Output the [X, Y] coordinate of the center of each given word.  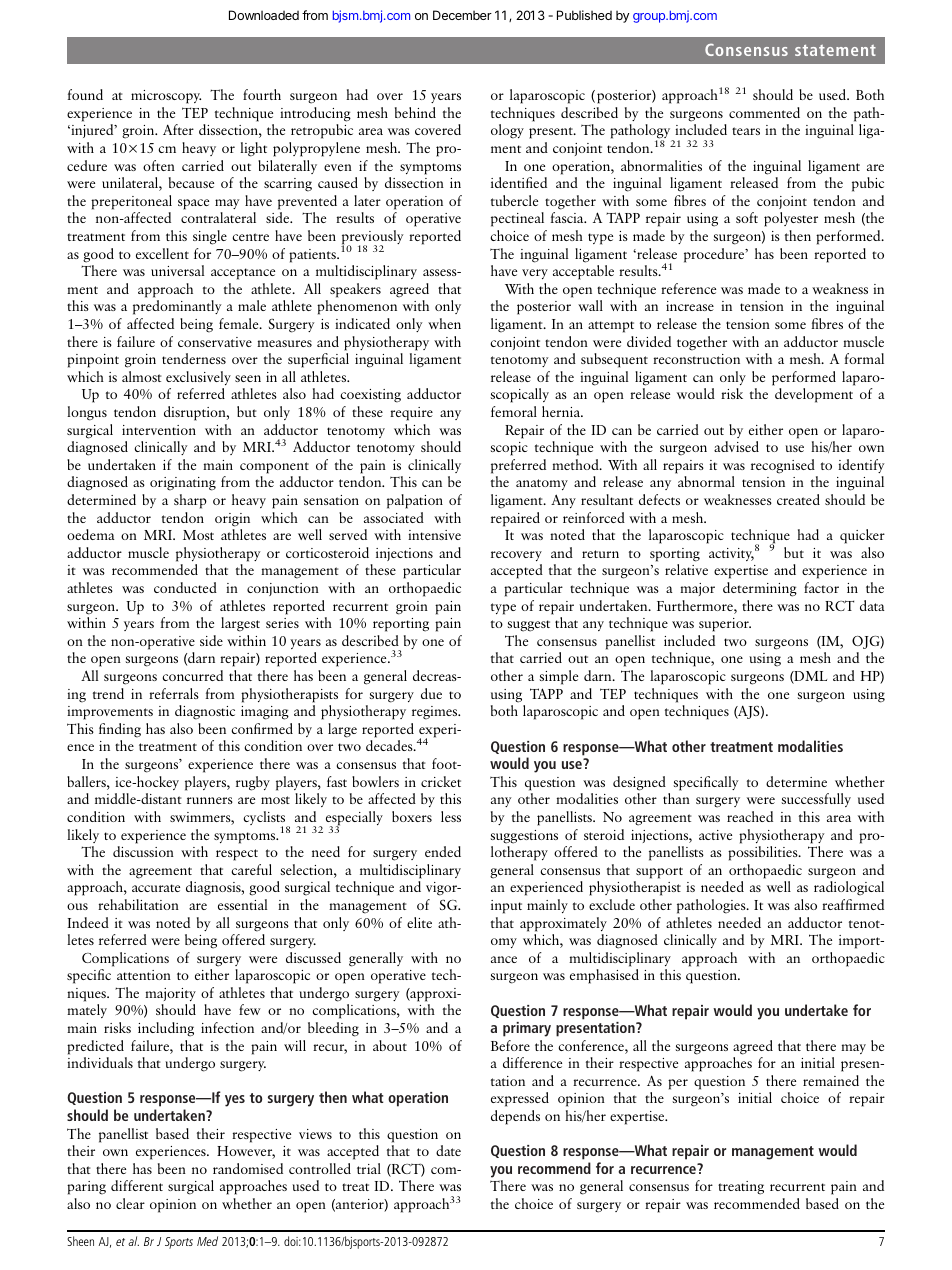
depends [515, 1117]
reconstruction [696, 359]
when [444, 323]
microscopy [166, 97]
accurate [156, 888]
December [462, 15]
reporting [401, 625]
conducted [185, 587]
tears [746, 131]
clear [130, 1203]
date [448, 1150]
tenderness [194, 358]
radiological [849, 888]
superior [725, 625]
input [506, 907]
